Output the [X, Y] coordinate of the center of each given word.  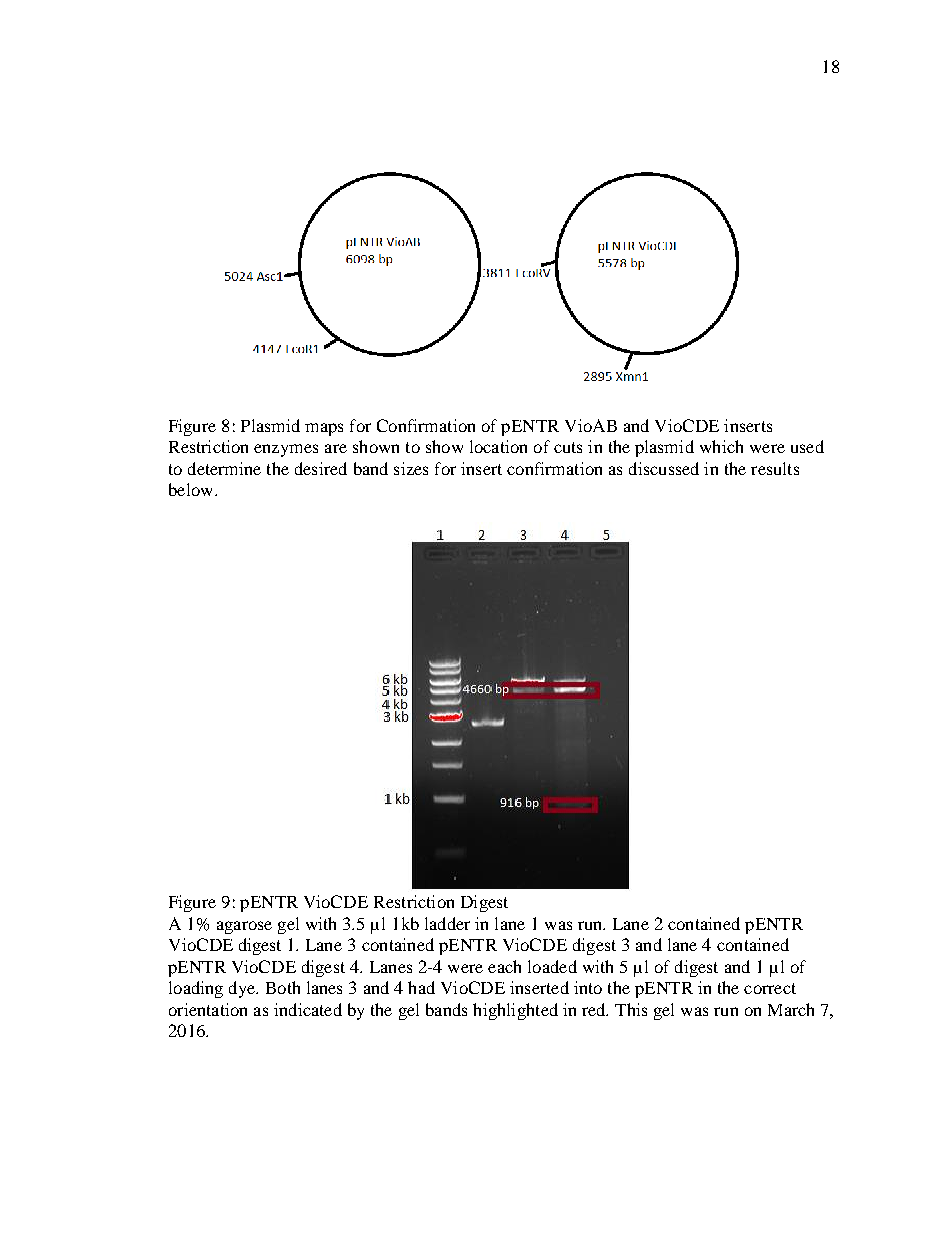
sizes [411, 468]
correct [770, 988]
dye [243, 989]
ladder [447, 923]
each [504, 966]
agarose [244, 927]
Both [283, 987]
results [775, 468]
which [721, 446]
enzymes [286, 450]
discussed [664, 468]
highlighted [515, 1011]
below [192, 489]
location [498, 446]
